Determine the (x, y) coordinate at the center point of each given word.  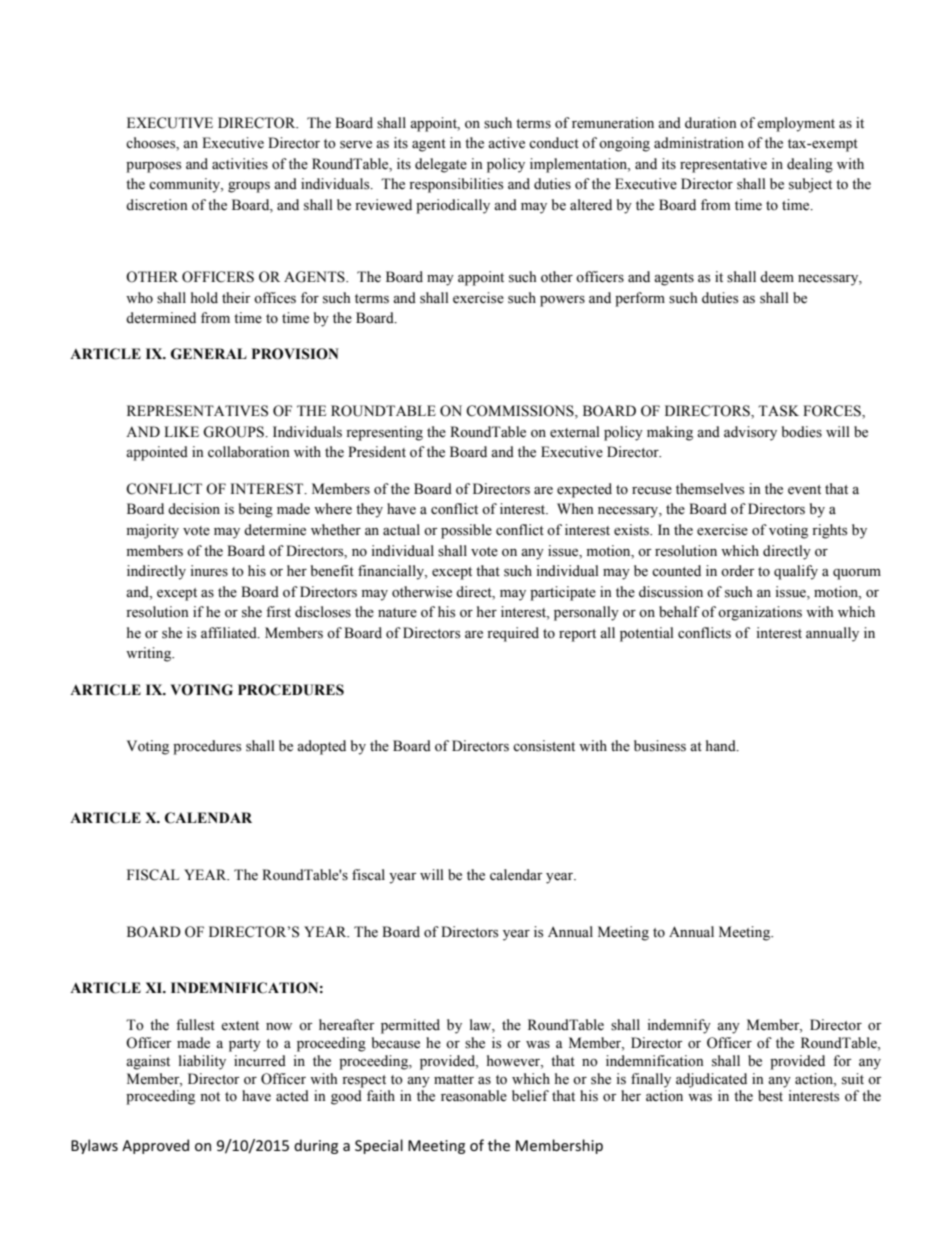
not (210, 1097)
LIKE (181, 431)
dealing (810, 165)
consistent (544, 746)
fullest (195, 1025)
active (506, 143)
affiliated (230, 633)
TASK (778, 411)
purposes (153, 167)
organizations (760, 613)
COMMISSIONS (521, 412)
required (513, 634)
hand (722, 746)
